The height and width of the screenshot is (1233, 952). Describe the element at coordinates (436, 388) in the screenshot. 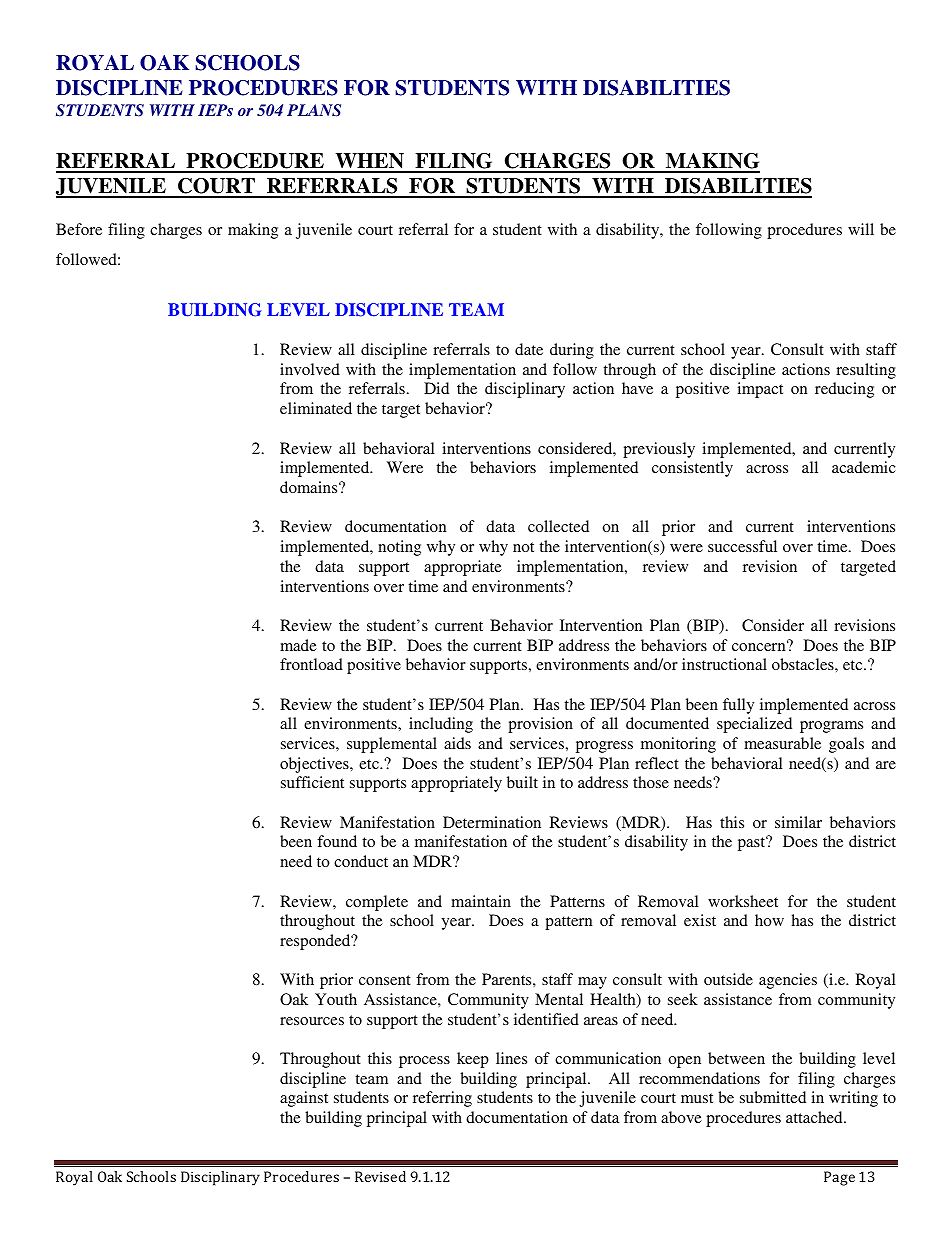

I see `Did` at that location.
